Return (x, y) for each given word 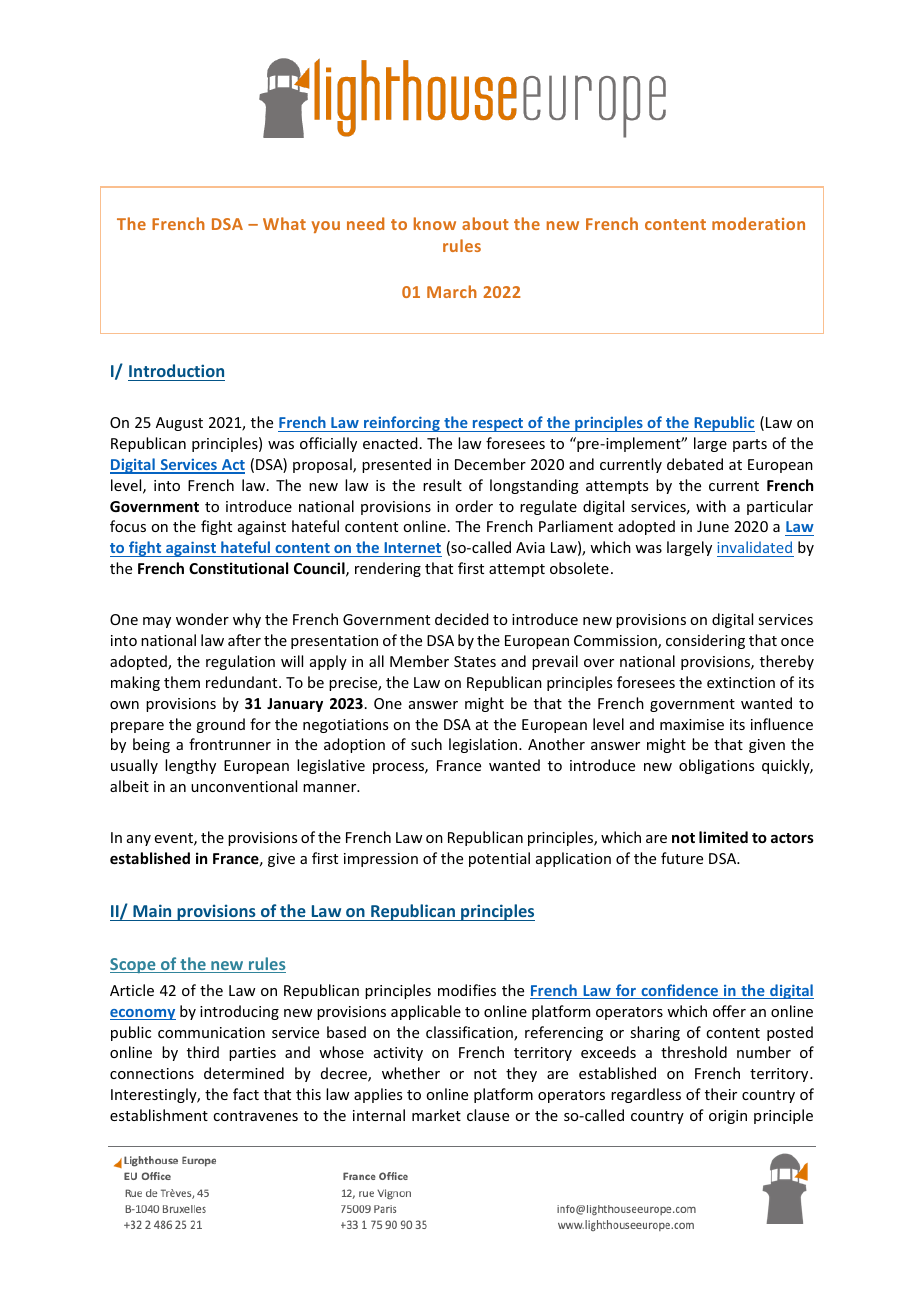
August (179, 424)
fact (246, 1094)
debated (695, 464)
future (682, 858)
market (436, 1115)
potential (499, 859)
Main (152, 910)
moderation (758, 223)
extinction (741, 682)
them (182, 682)
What (284, 223)
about (485, 223)
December (490, 464)
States (475, 661)
